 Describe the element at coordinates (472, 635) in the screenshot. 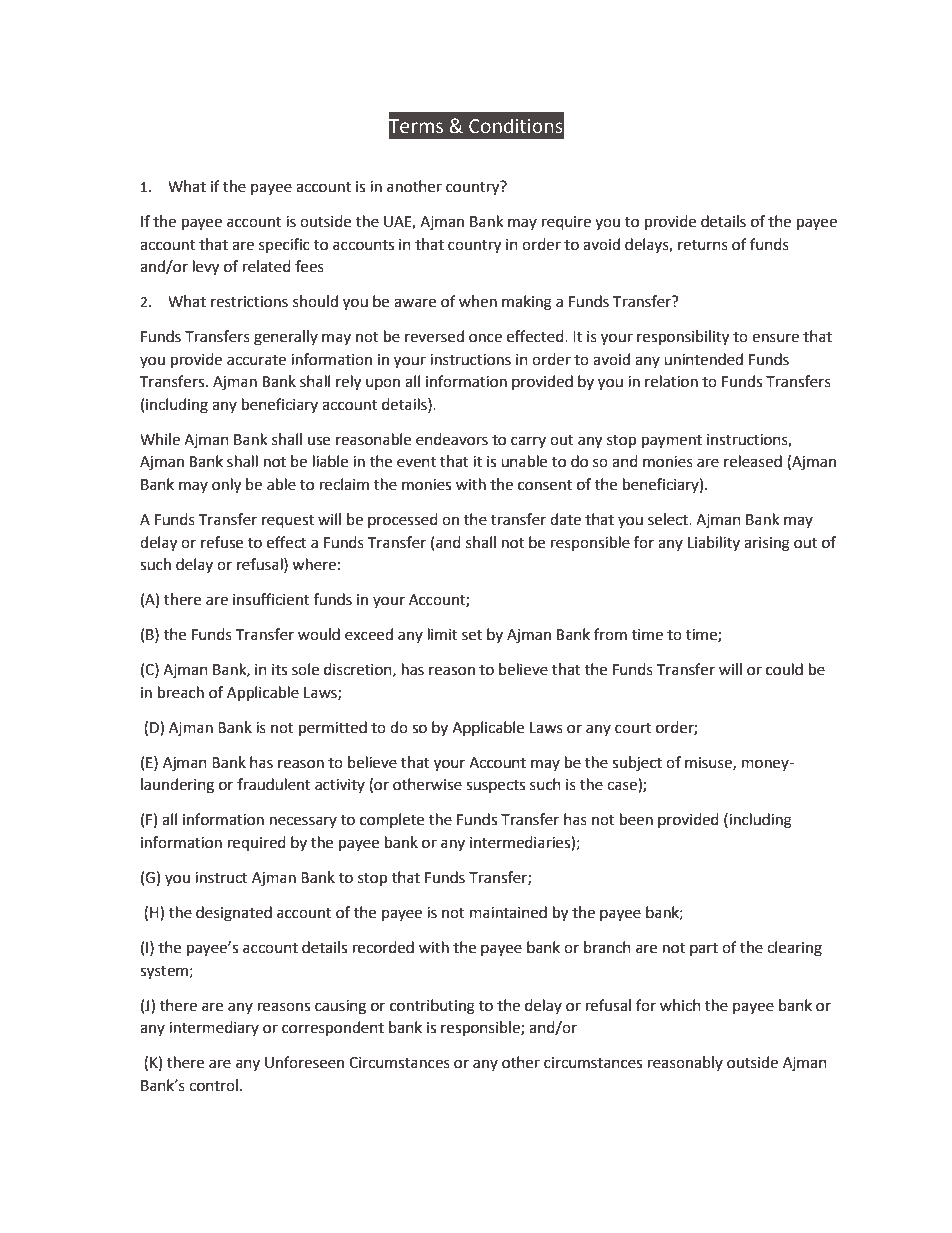

I see `set` at that location.
